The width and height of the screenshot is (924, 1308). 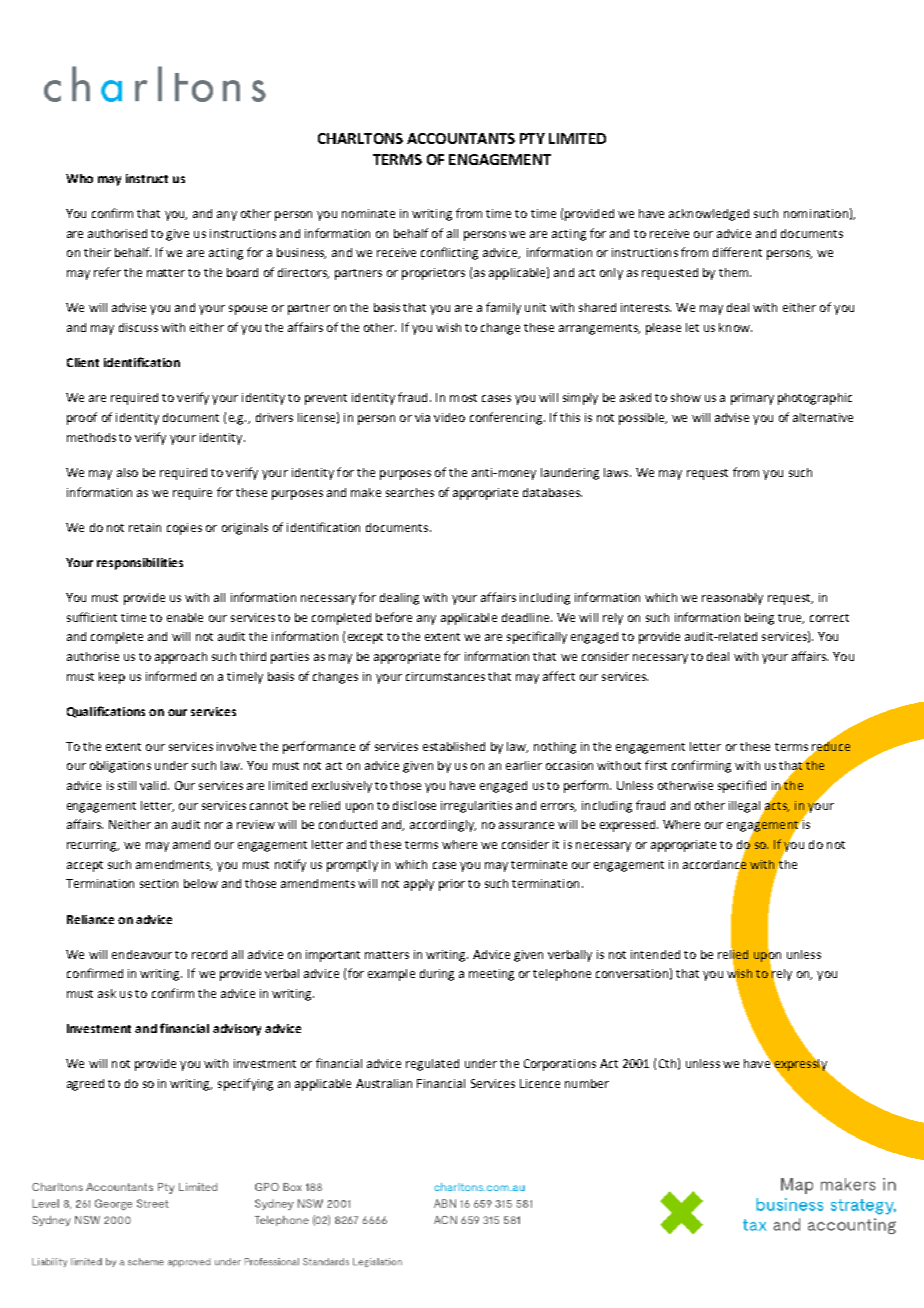 What do you see at coordinates (185, 617) in the screenshot?
I see `enable` at bounding box center [185, 617].
